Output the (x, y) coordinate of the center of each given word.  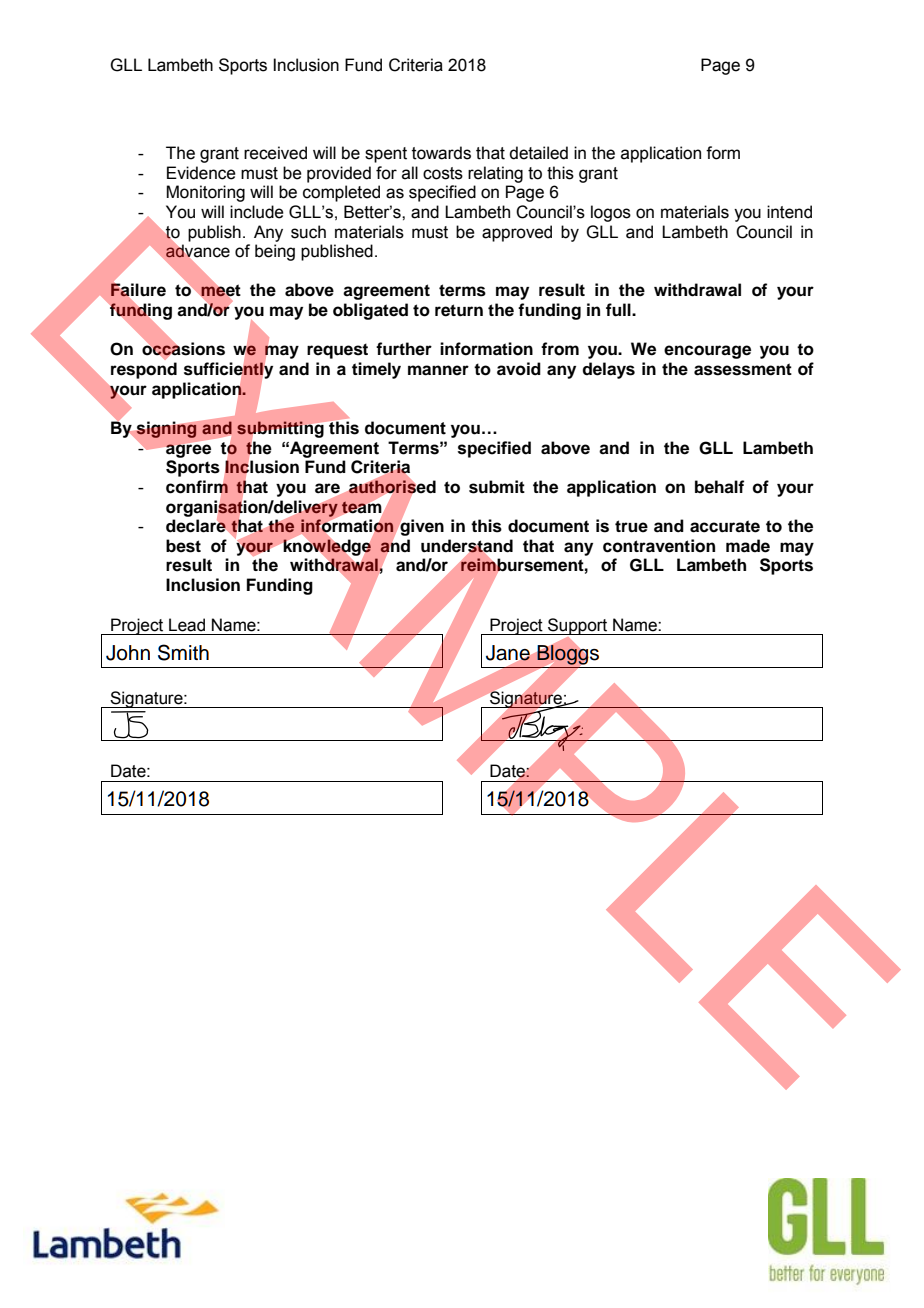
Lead (187, 625)
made (748, 546)
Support (578, 626)
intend (789, 212)
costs (443, 173)
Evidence (201, 173)
